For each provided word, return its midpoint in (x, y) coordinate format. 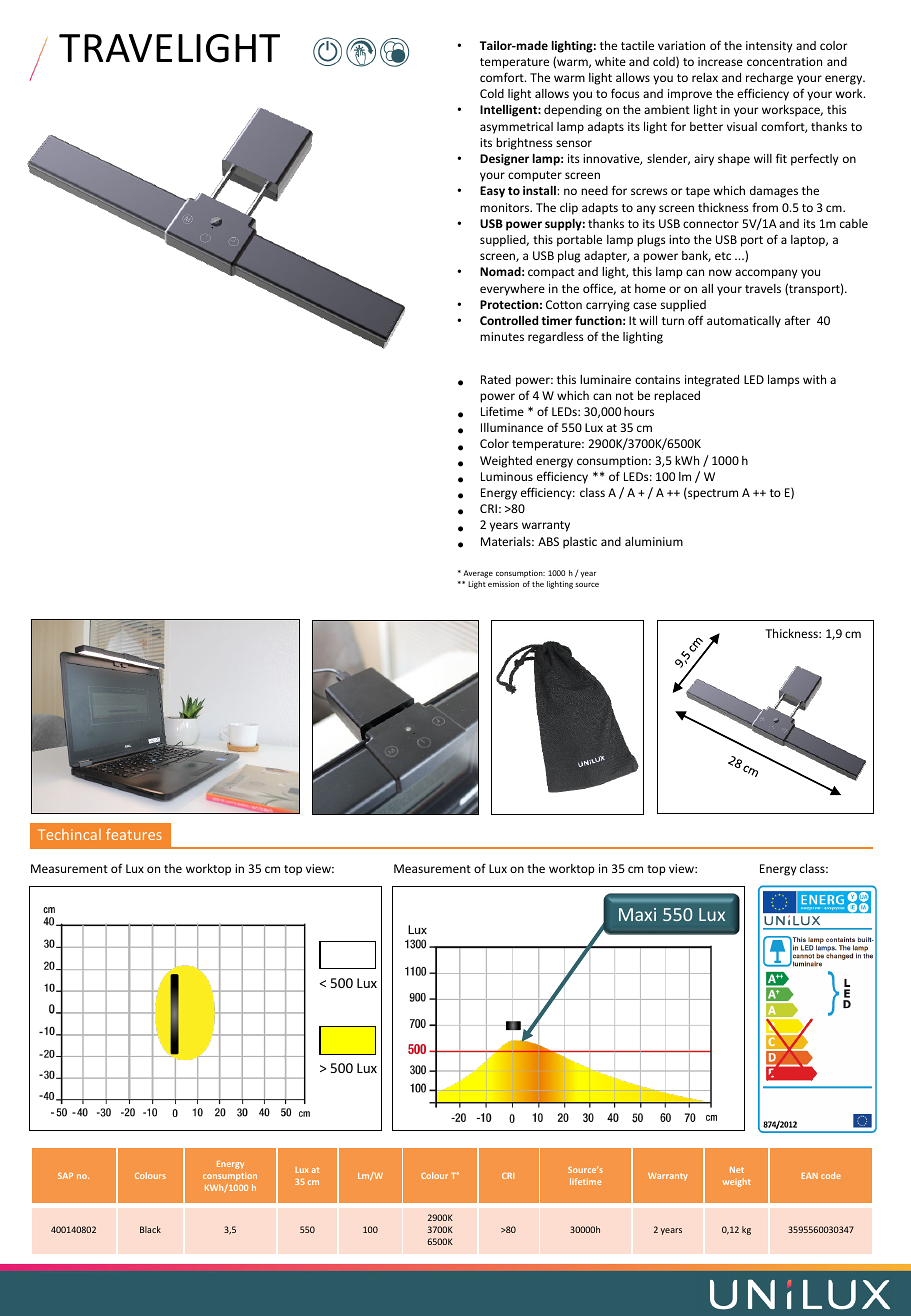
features (134, 834)
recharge (769, 79)
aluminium (654, 541)
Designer (504, 160)
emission (503, 584)
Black (150, 1229)
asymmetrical (516, 128)
